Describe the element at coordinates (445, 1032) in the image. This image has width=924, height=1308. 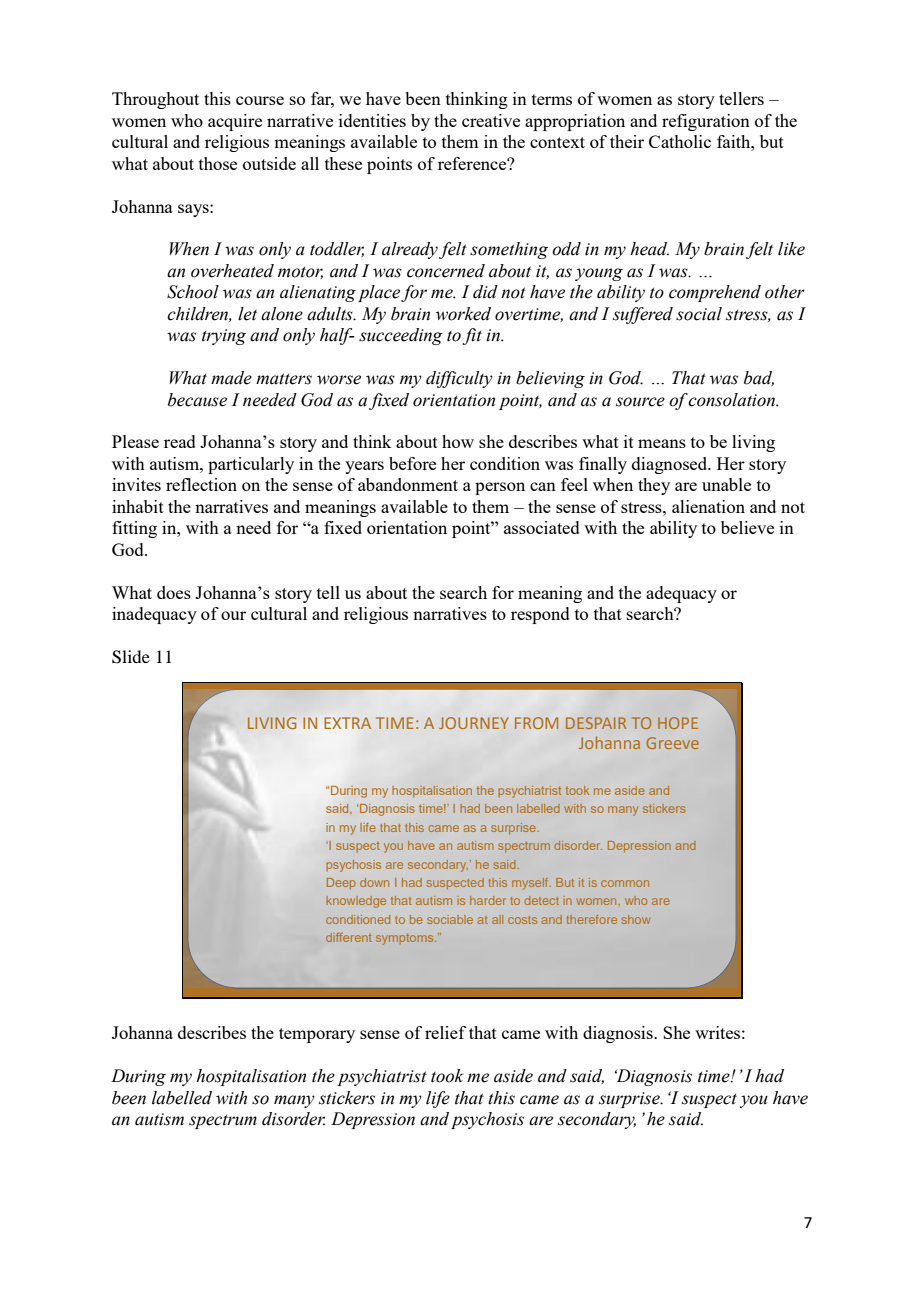
I see `relief` at that location.
